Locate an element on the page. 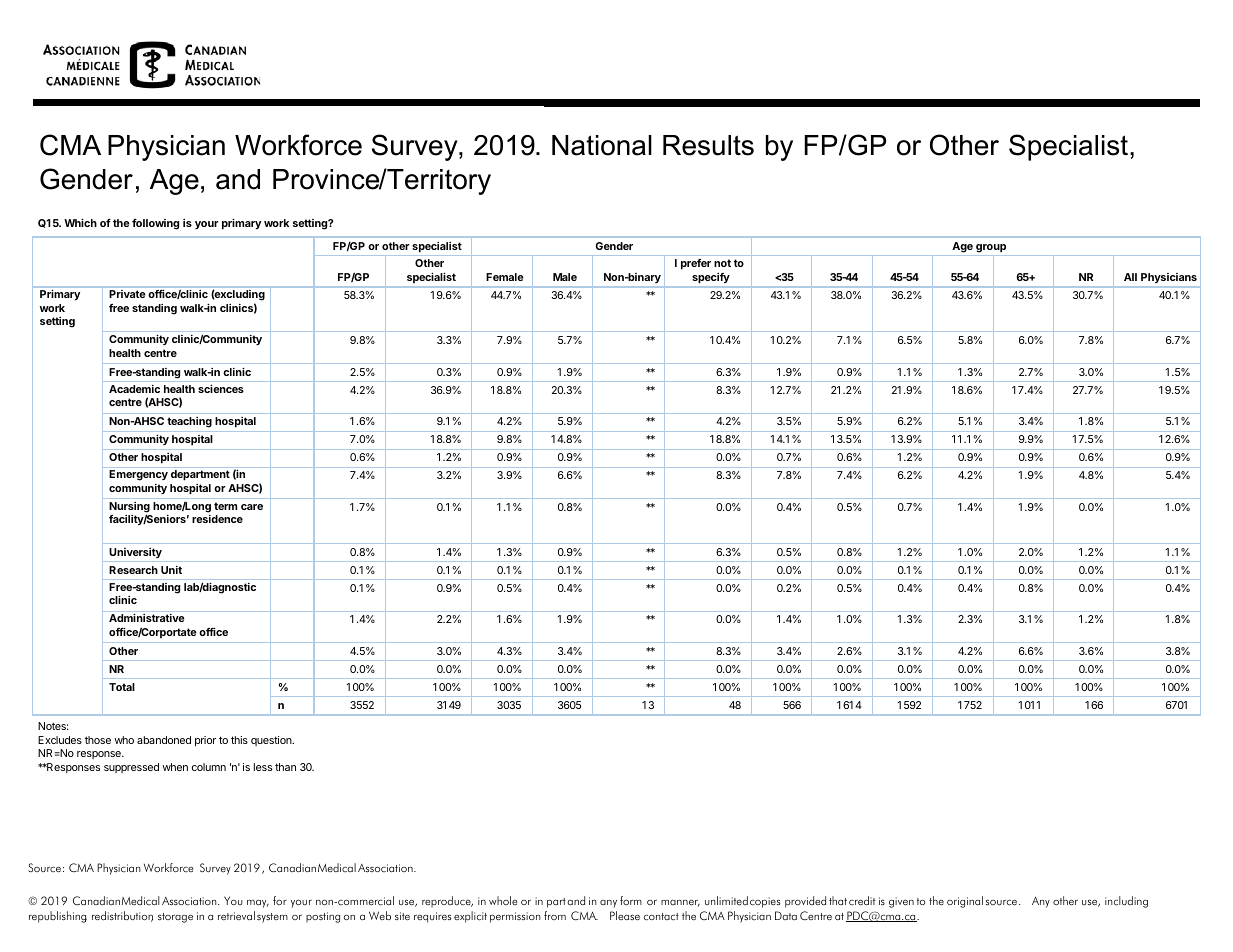 The width and height of the page is (1233, 952). sciences is located at coordinates (221, 388).
